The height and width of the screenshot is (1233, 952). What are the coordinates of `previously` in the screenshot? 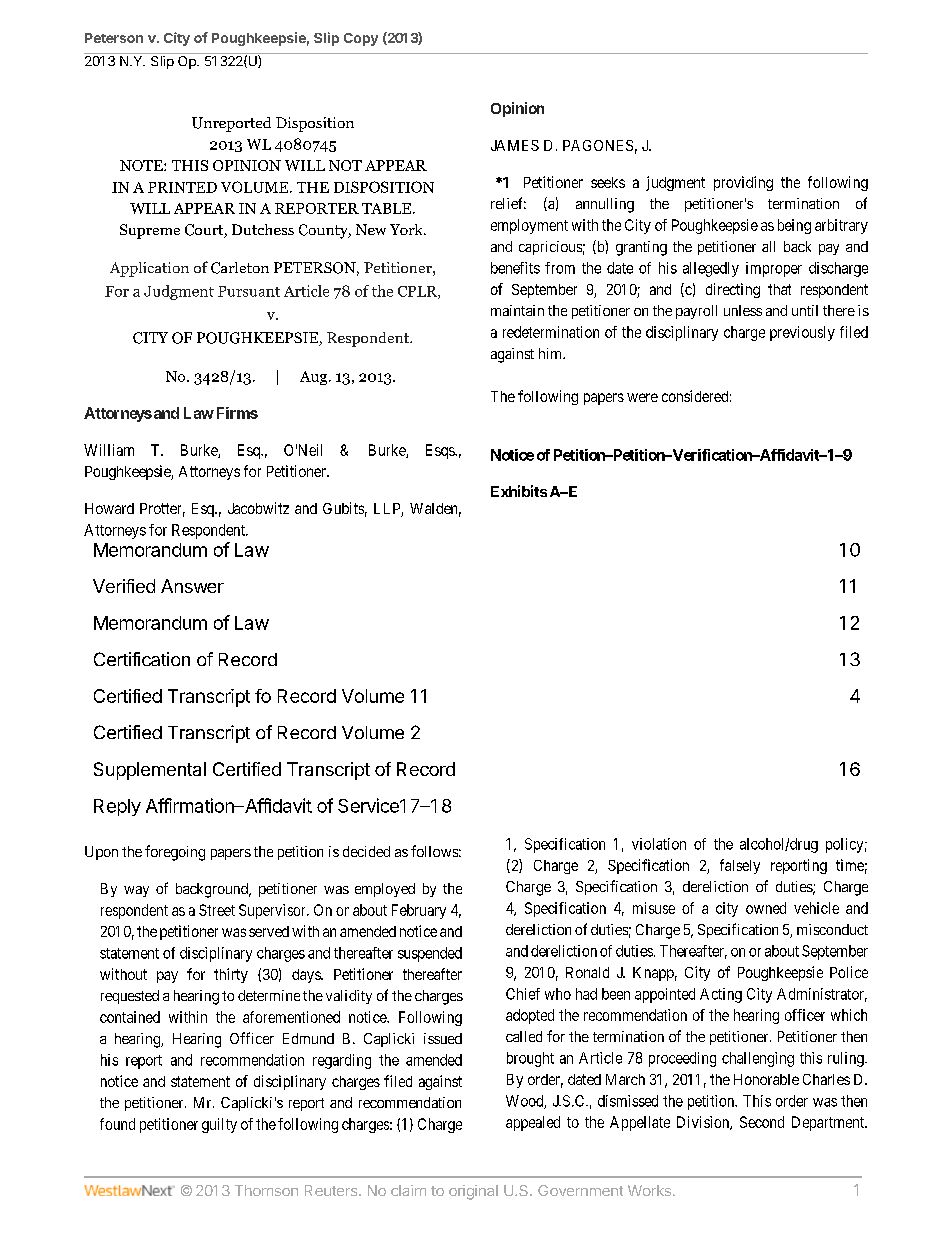 It's located at (802, 333).
